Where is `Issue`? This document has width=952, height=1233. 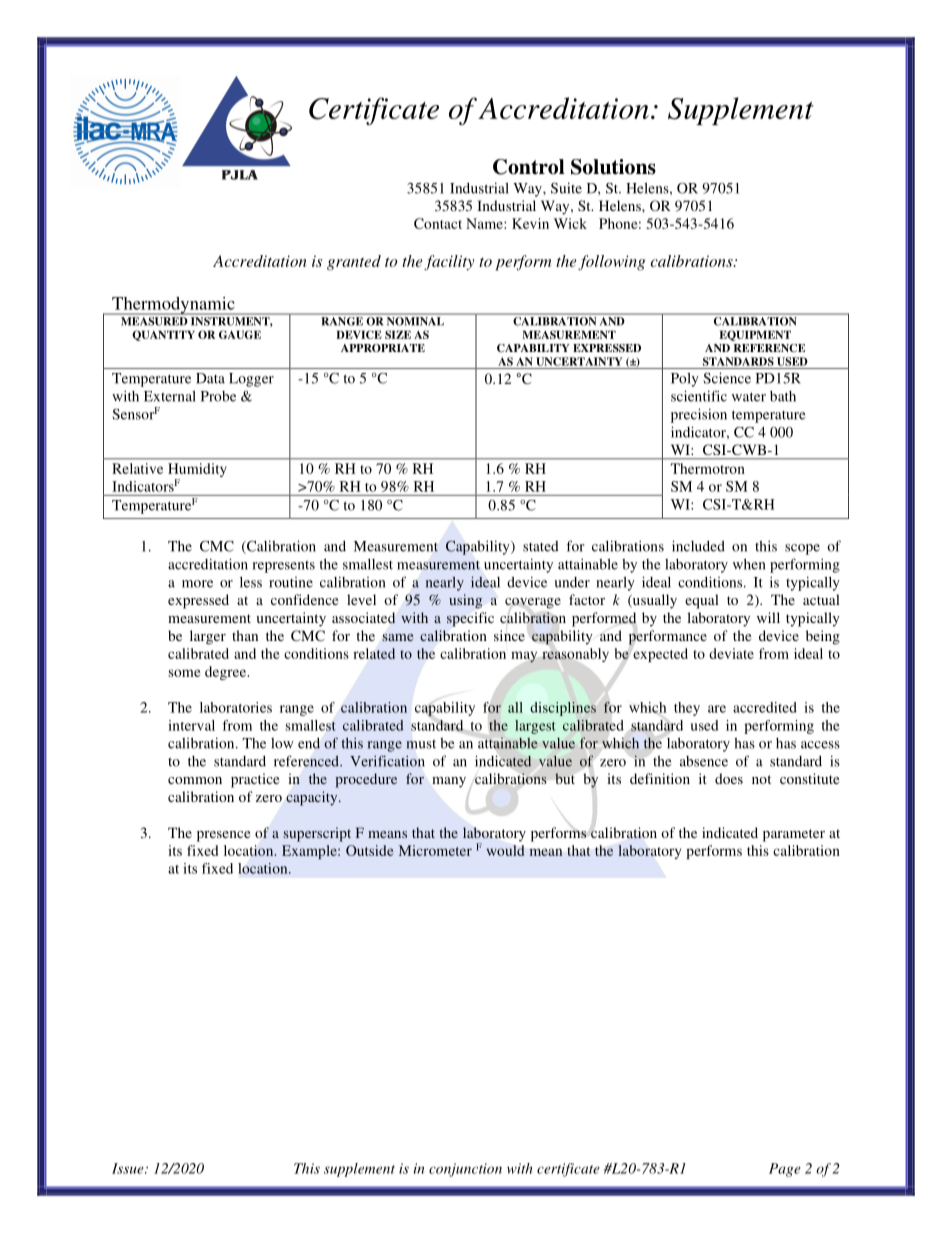 Issue is located at coordinates (129, 1168).
